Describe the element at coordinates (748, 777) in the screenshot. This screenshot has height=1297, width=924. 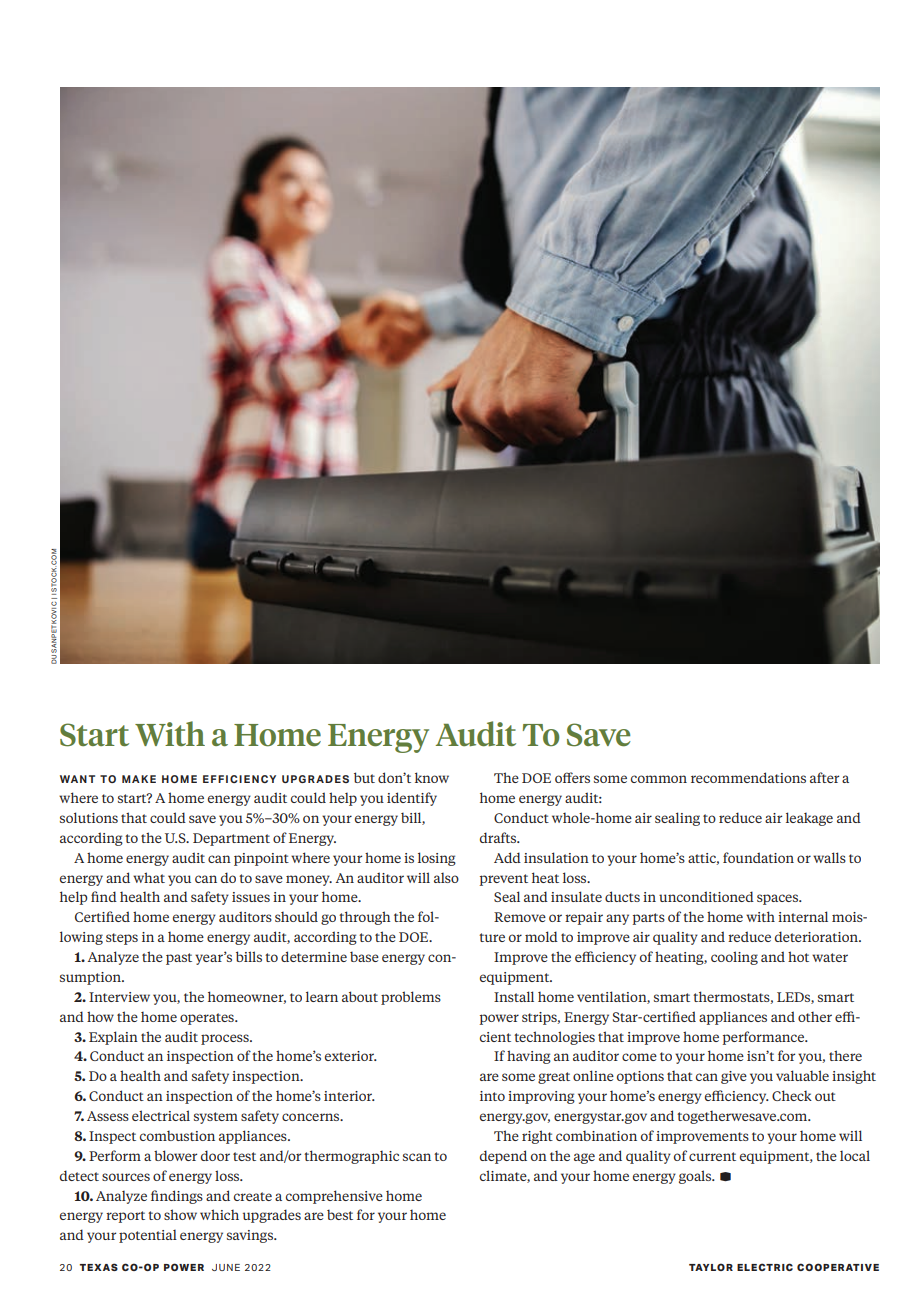
I see `recommendations` at that location.
